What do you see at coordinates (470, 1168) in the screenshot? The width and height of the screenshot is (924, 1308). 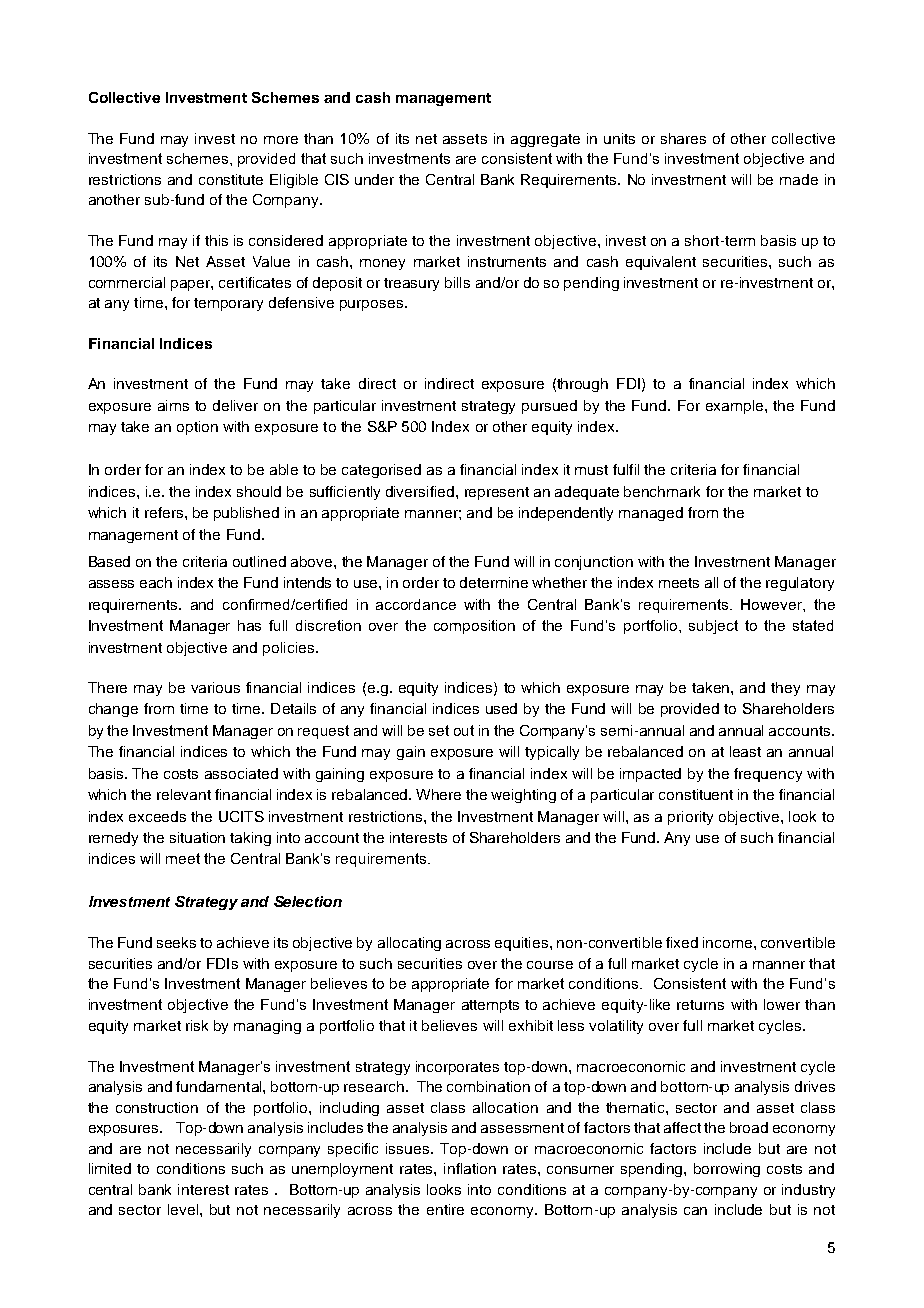 I see `inflation` at bounding box center [470, 1168].
